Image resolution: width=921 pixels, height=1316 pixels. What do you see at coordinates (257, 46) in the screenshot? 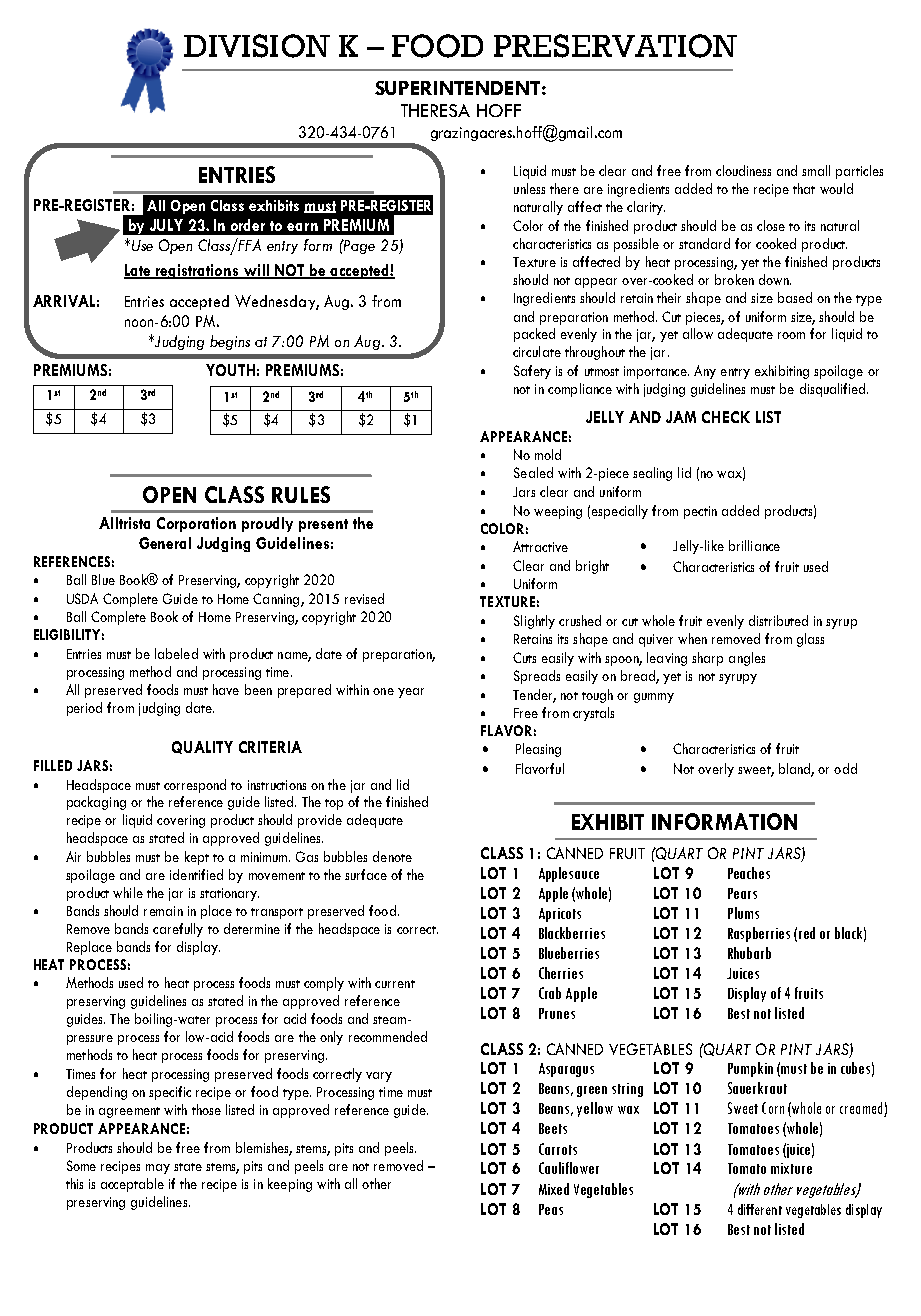
I see `DIVISION` at bounding box center [257, 46].
